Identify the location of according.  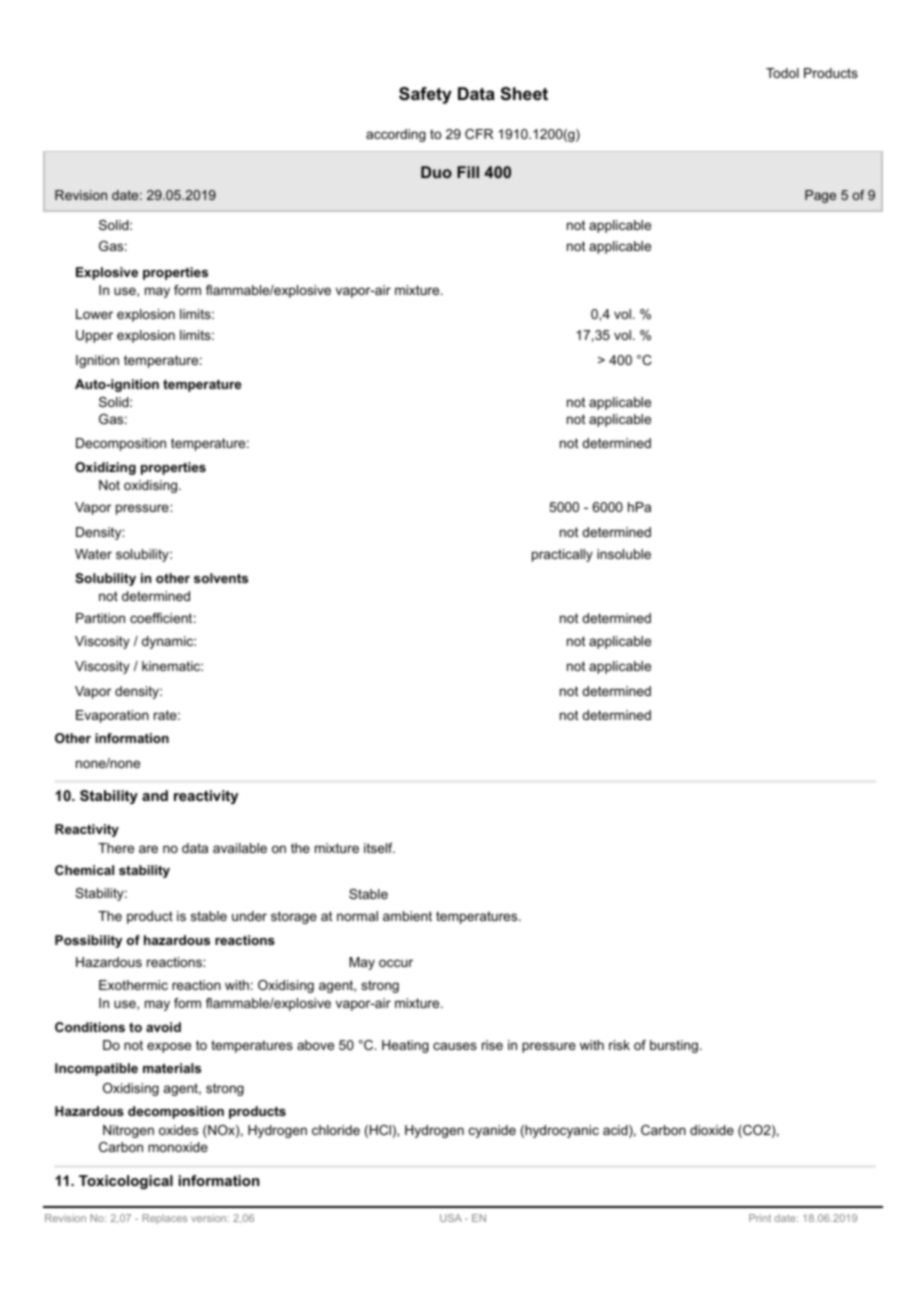
(396, 135).
